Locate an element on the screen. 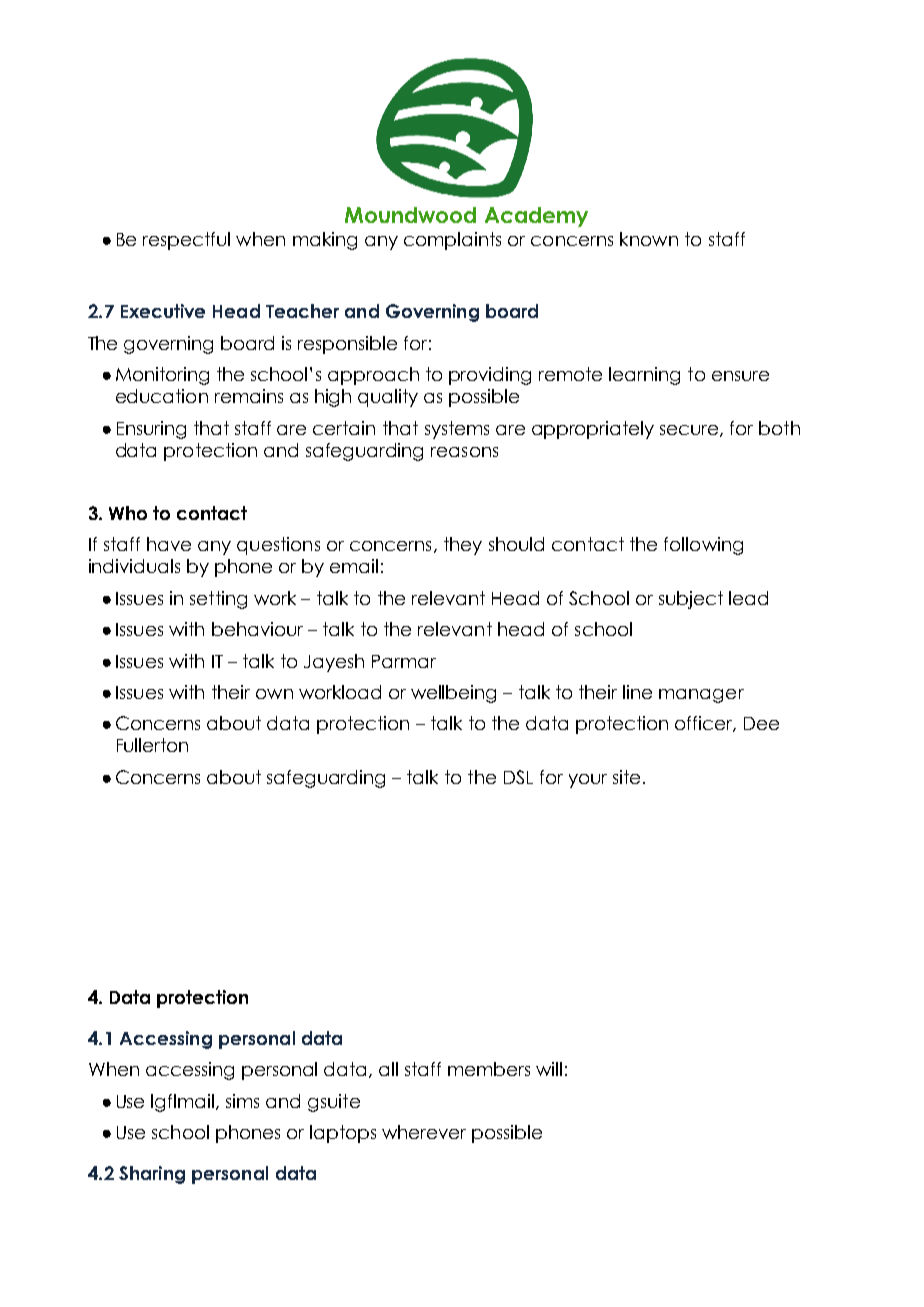  DSL is located at coordinates (518, 777).
